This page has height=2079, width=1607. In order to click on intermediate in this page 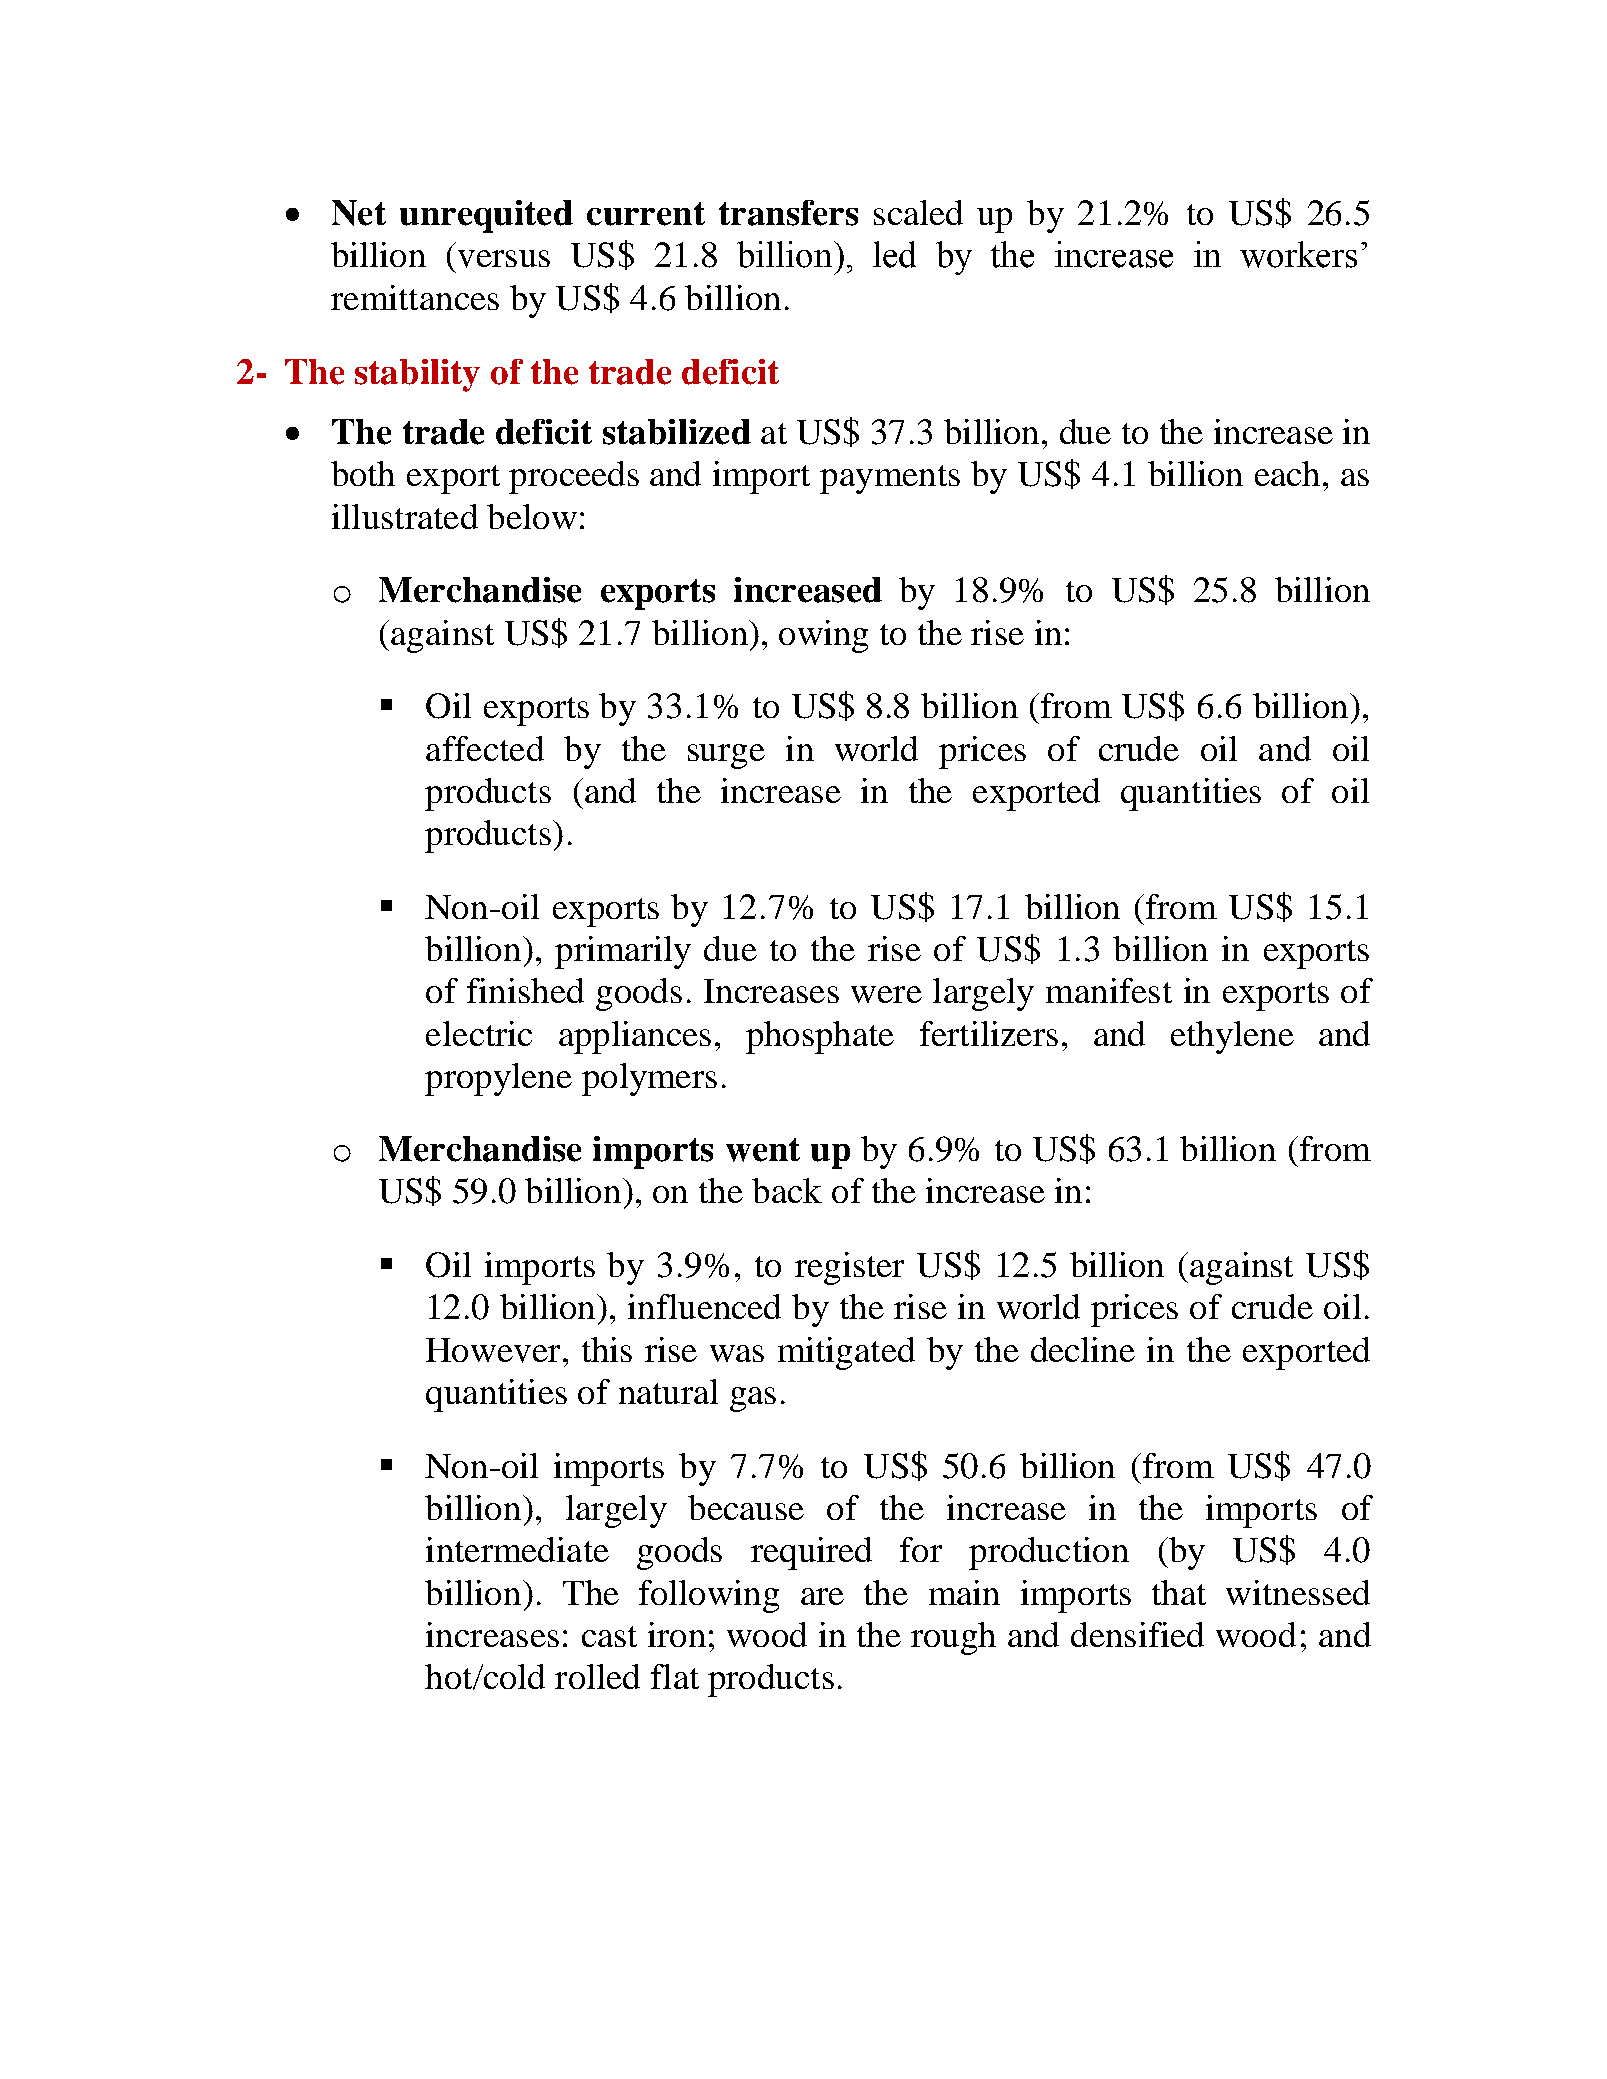, I will do `click(517, 1549)`.
